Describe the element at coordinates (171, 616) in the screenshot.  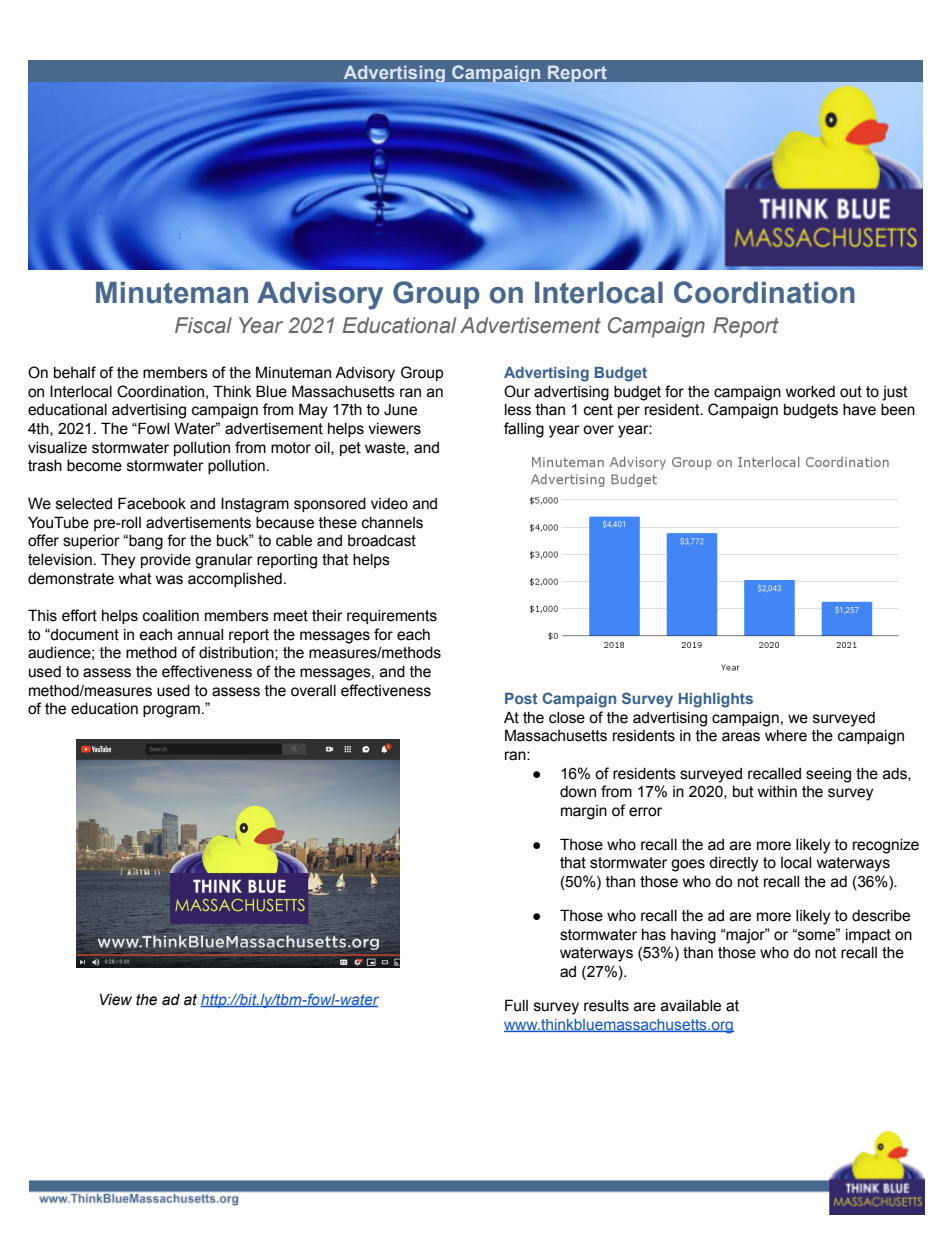
I see `coalition` at that location.
